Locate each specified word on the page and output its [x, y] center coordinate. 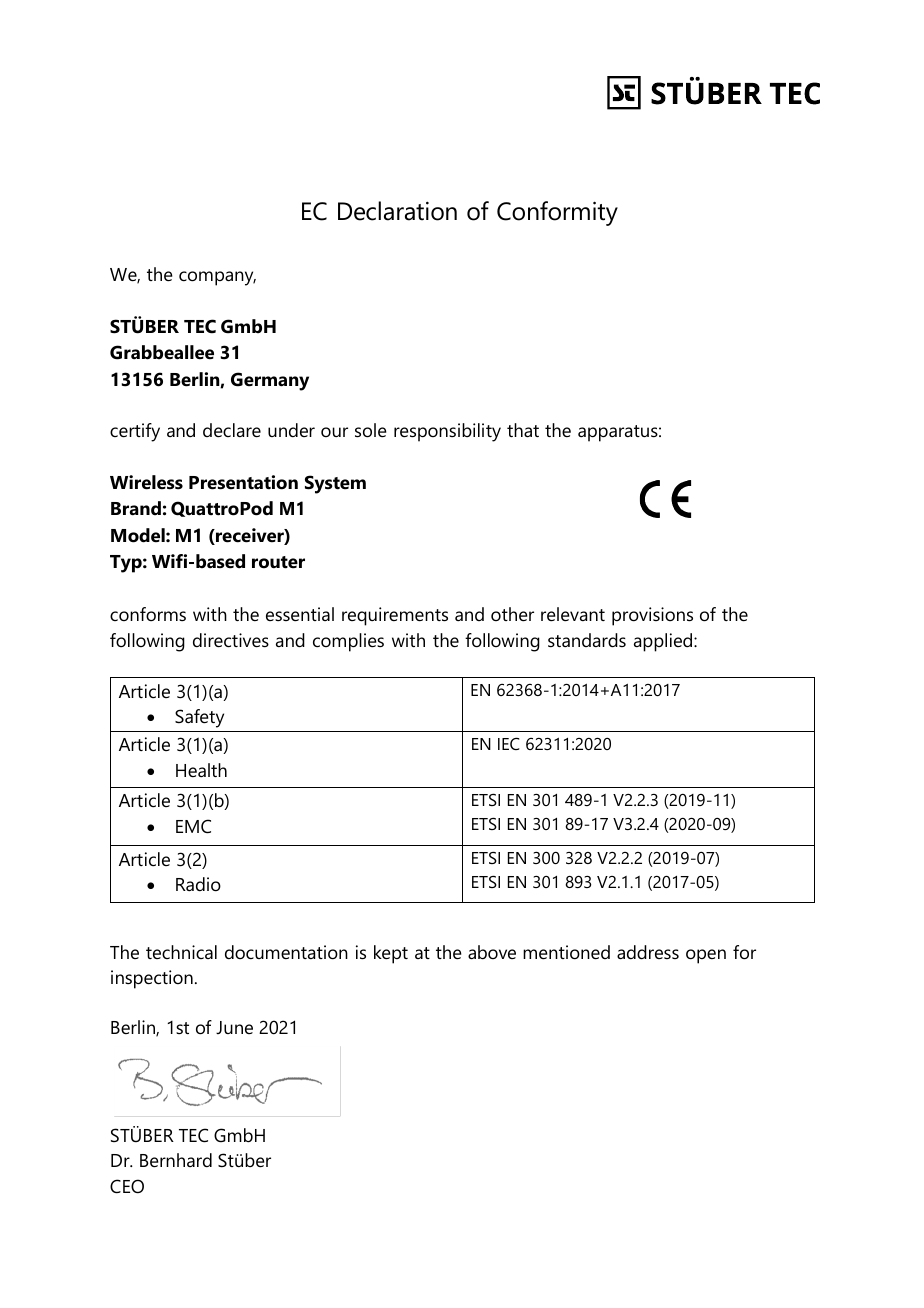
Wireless [146, 482]
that [523, 430]
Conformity [557, 213]
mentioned [566, 952]
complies [348, 642]
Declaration [397, 211]
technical [181, 952]
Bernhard [176, 1160]
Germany [270, 381]
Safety [199, 718]
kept [391, 954]
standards [587, 640]
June [234, 1027]
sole [371, 430]
